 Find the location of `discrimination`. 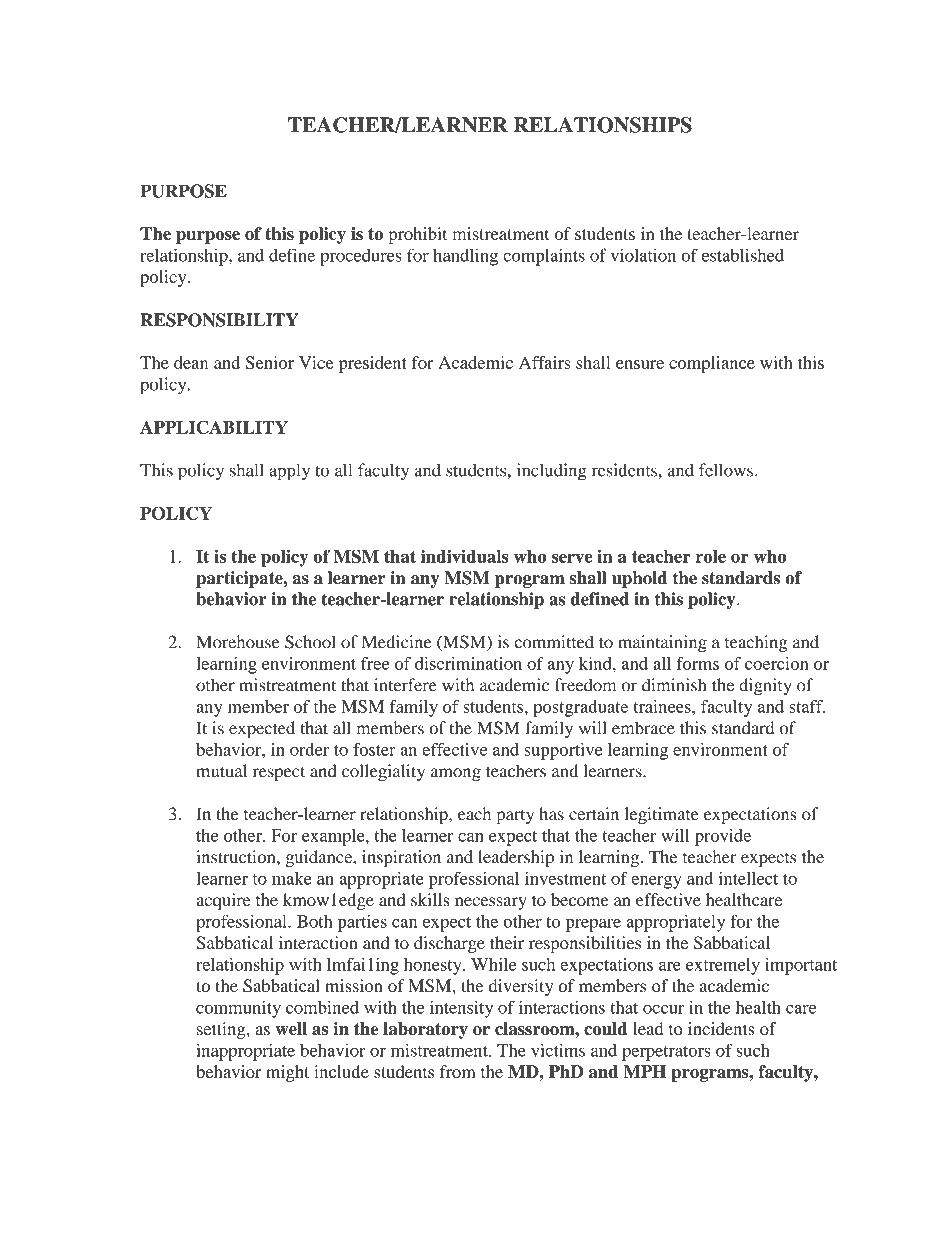

discrimination is located at coordinates (468, 663).
